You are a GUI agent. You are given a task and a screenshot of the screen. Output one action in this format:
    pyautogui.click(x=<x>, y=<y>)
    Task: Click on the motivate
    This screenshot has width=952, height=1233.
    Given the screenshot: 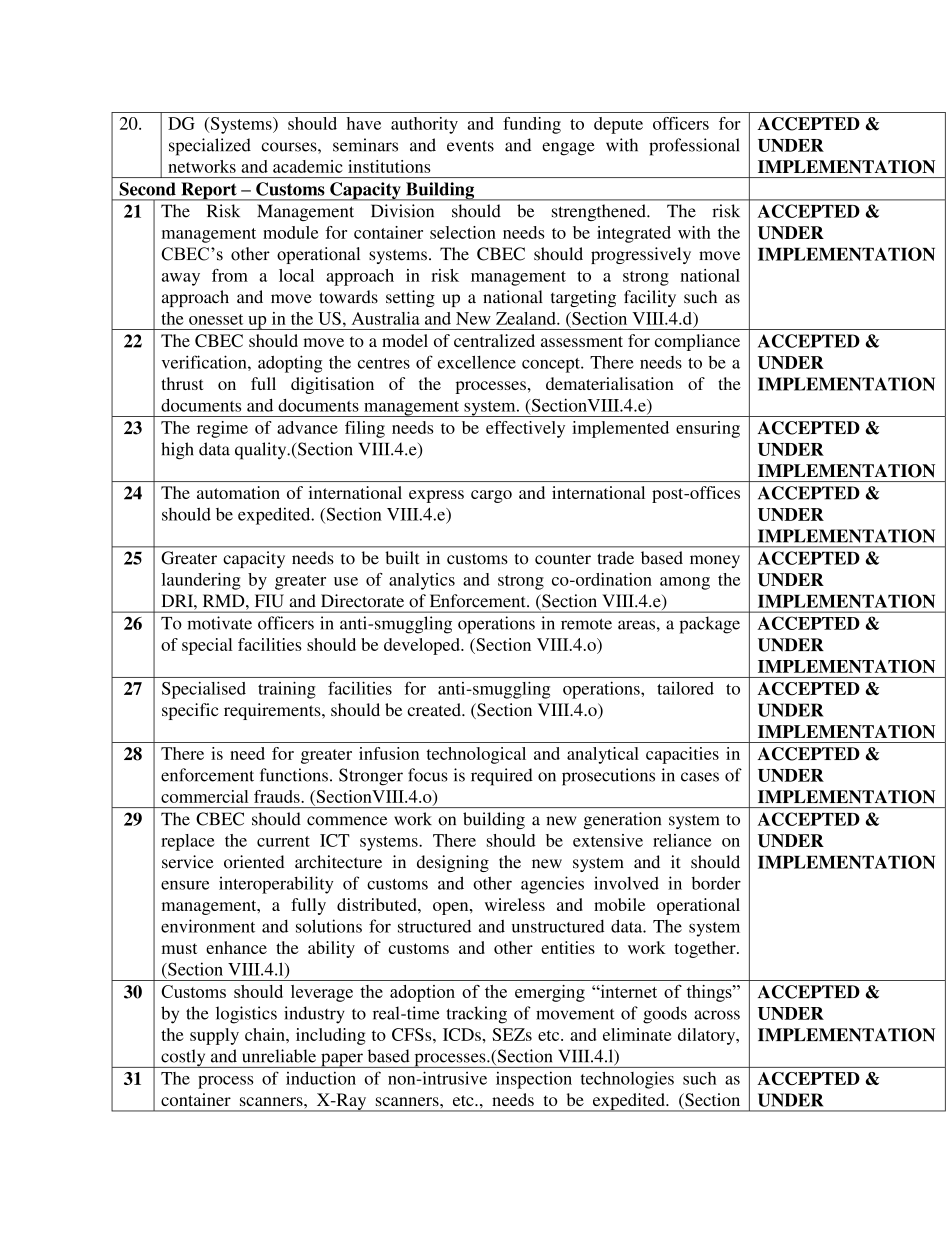 What is the action you would take?
    pyautogui.click(x=219, y=623)
